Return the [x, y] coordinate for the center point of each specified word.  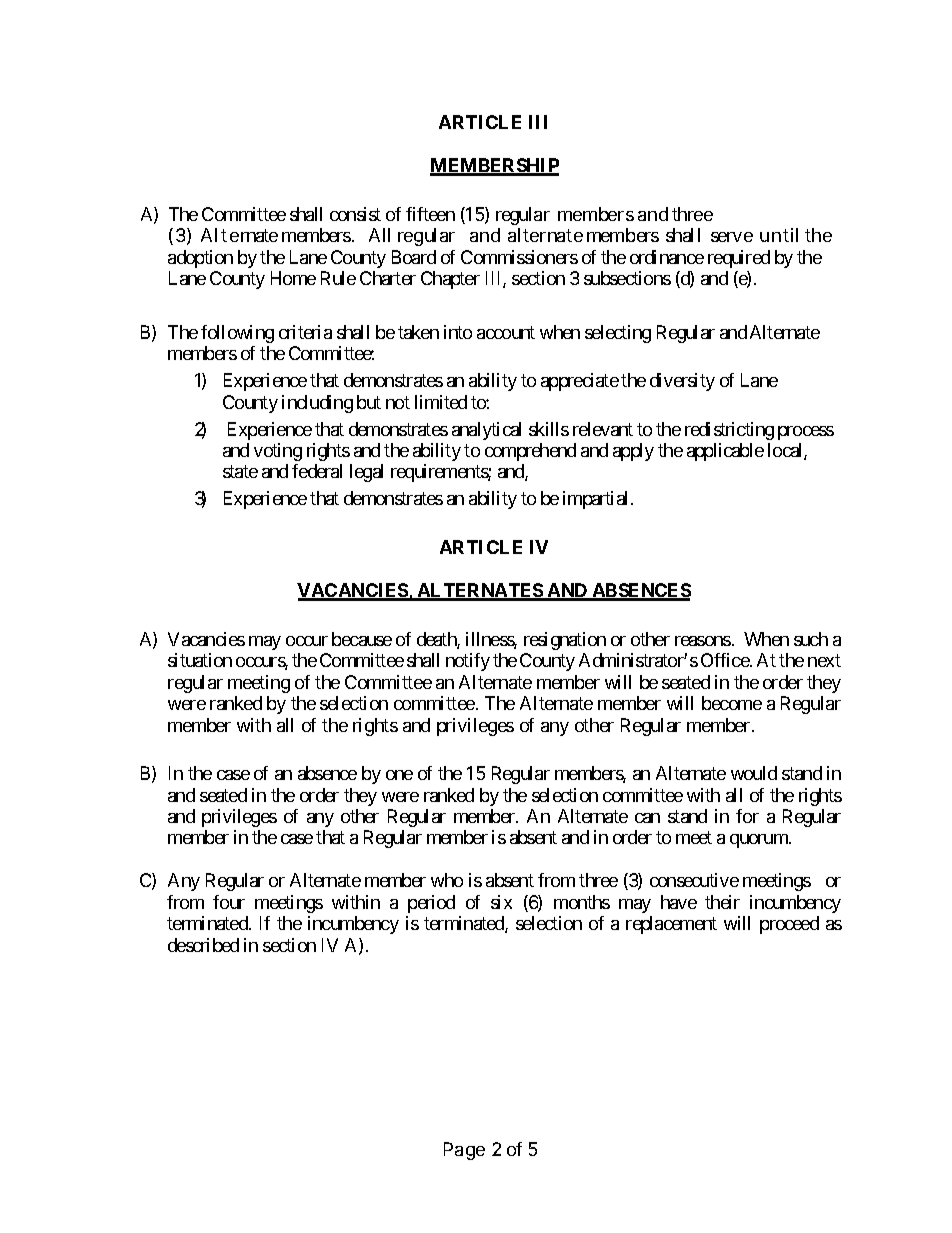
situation [200, 660]
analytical [486, 431]
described [203, 945]
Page [464, 1151]
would [754, 773]
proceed [789, 925]
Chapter [450, 280]
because [362, 639]
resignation [565, 641]
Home [293, 278]
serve [732, 237]
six [501, 902]
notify [468, 662]
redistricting [729, 431]
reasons [703, 641]
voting [278, 452]
